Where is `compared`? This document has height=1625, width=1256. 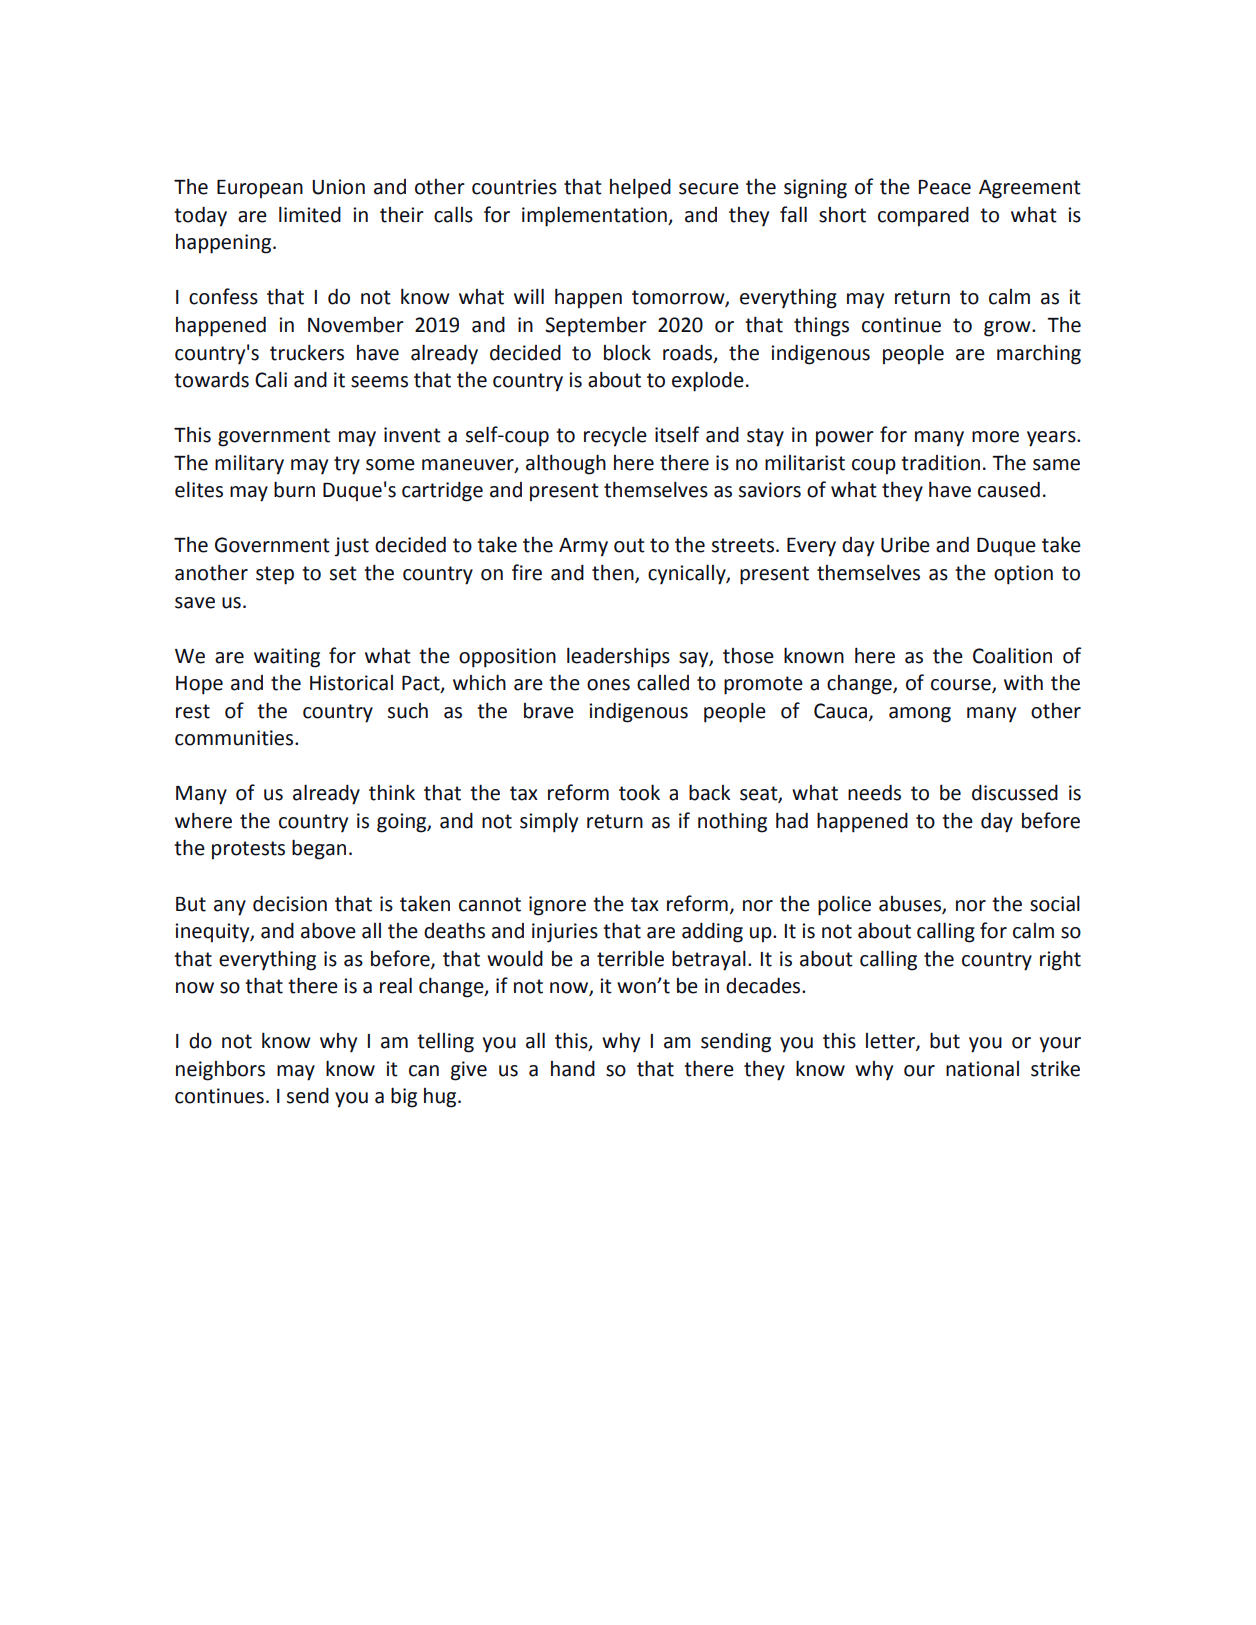 compared is located at coordinates (923, 217).
